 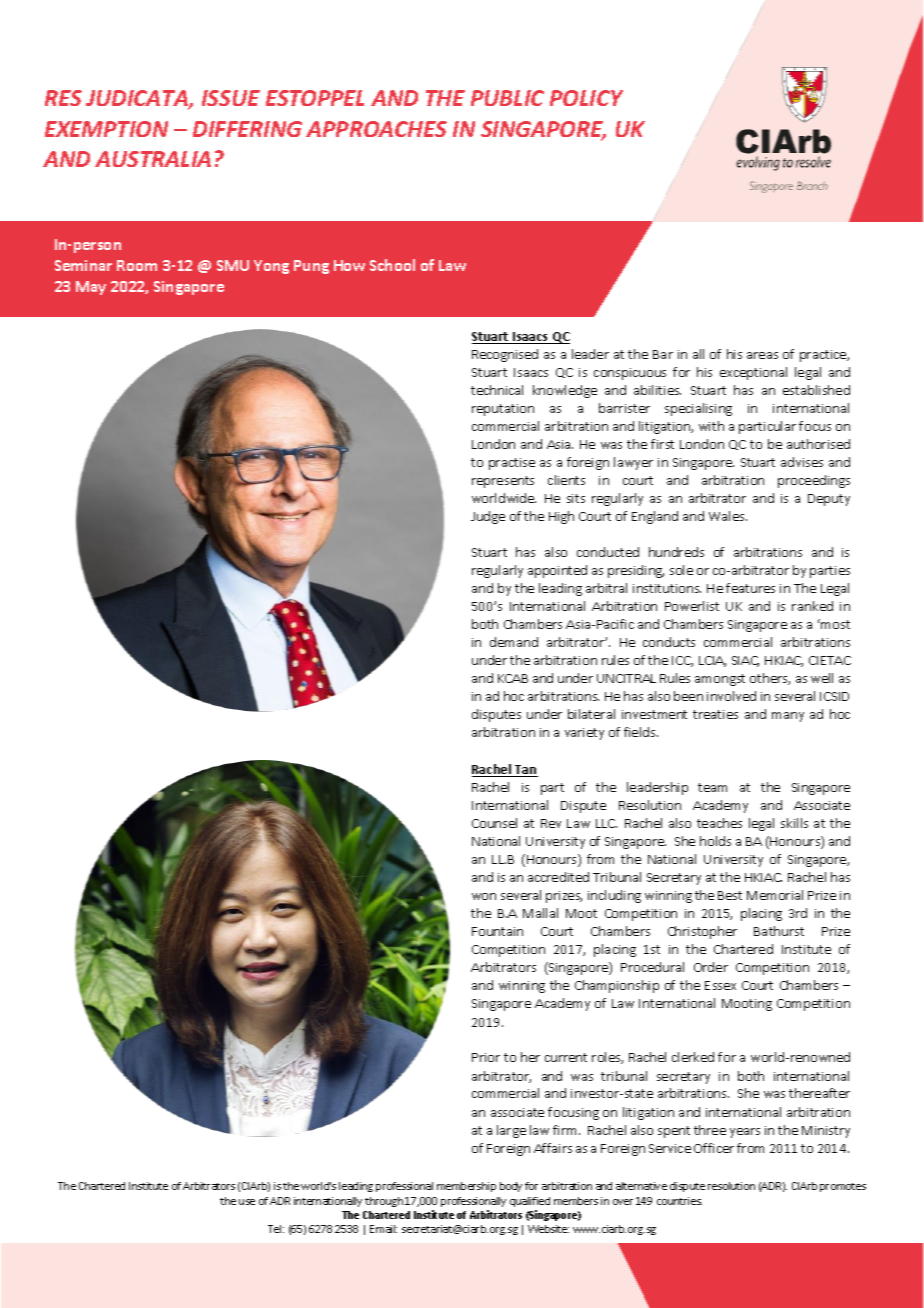 I want to click on AUSTRALIA, so click(x=153, y=159).
